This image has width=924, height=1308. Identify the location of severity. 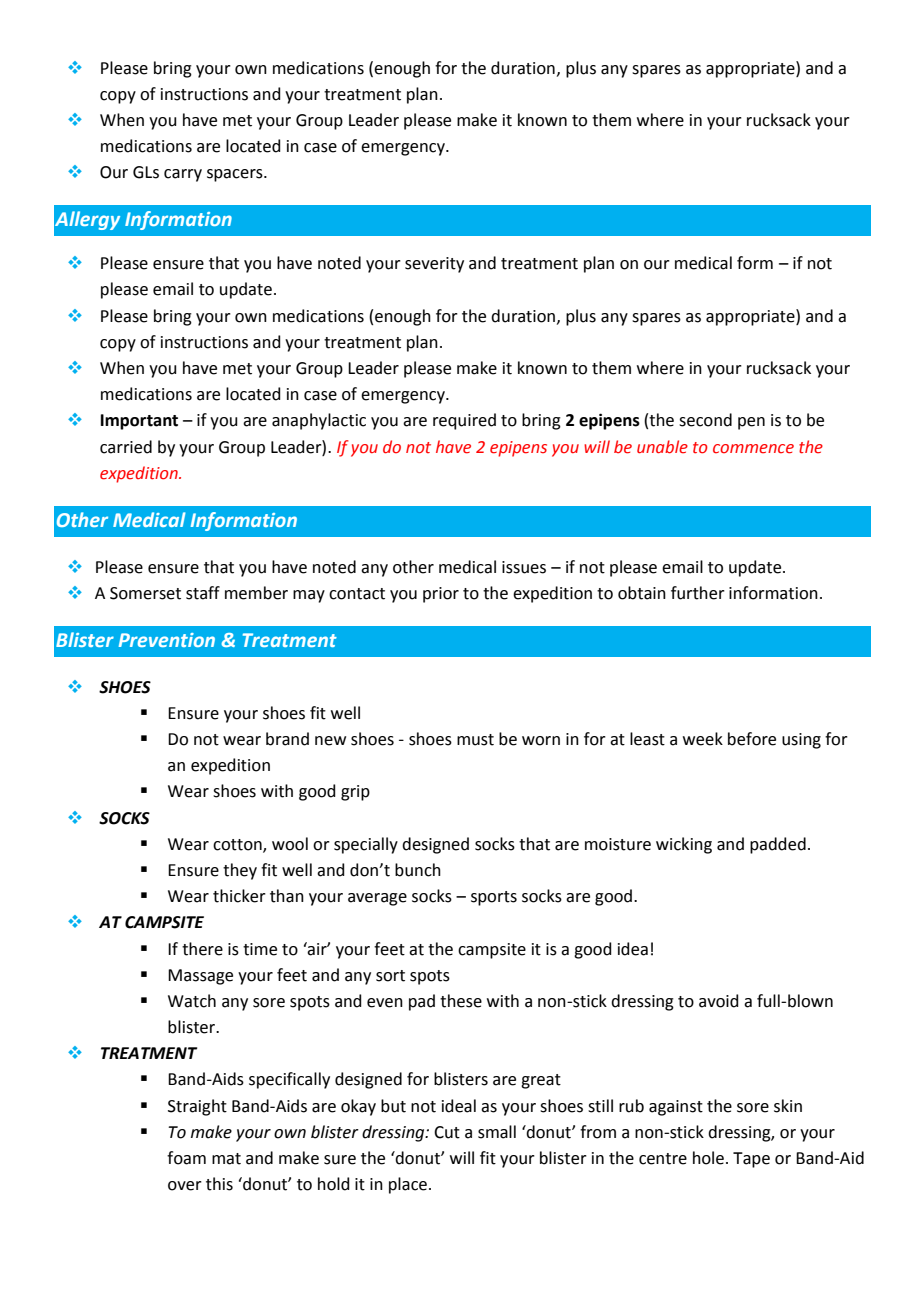
(434, 265).
